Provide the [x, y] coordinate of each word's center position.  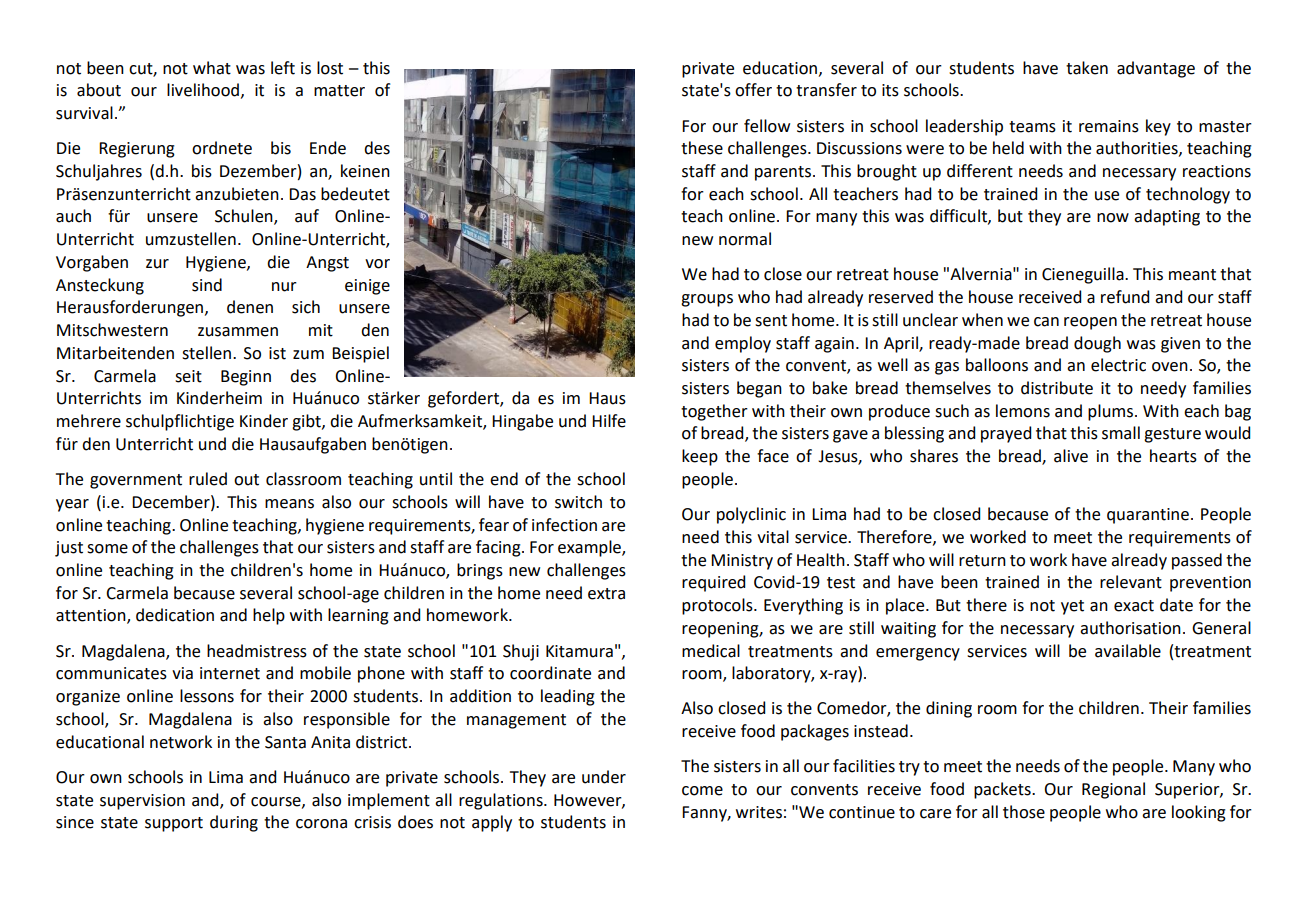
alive [1071, 456]
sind [207, 285]
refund [1125, 297]
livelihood [203, 90]
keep [700, 457]
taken [1087, 68]
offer [753, 90]
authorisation [1130, 628]
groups [707, 300]
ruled [208, 479]
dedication [175, 615]
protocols [718, 606]
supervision [142, 802]
